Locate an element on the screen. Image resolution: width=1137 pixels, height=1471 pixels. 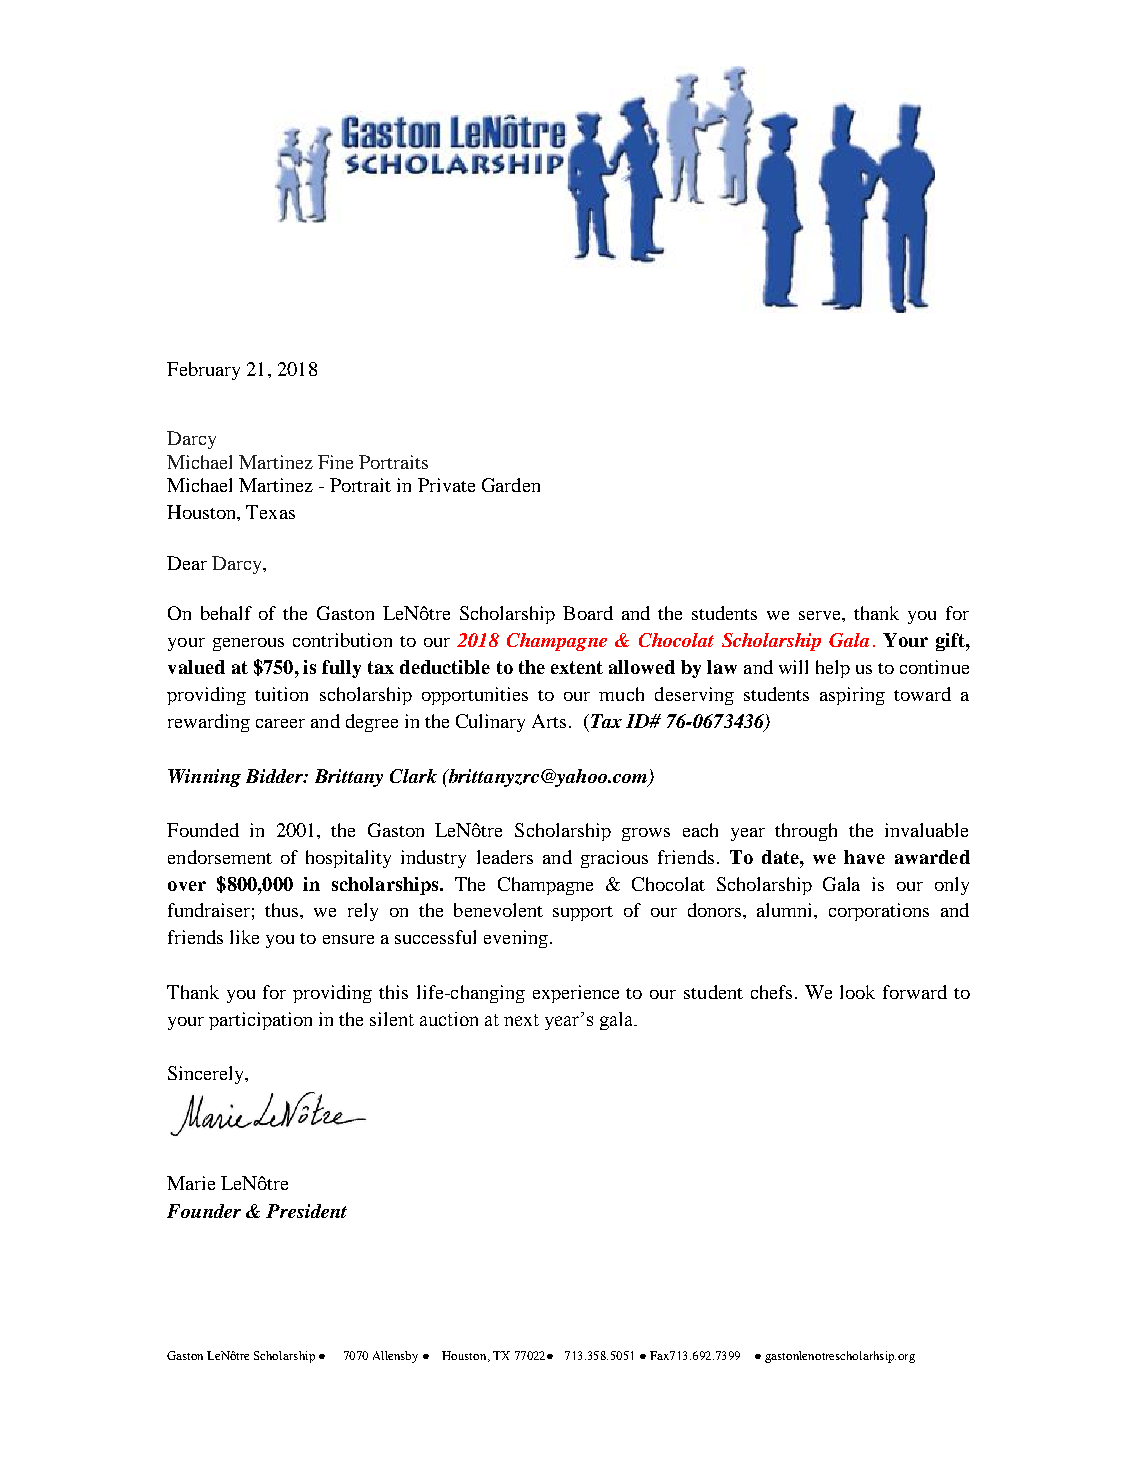
aspiring is located at coordinates (852, 696).
